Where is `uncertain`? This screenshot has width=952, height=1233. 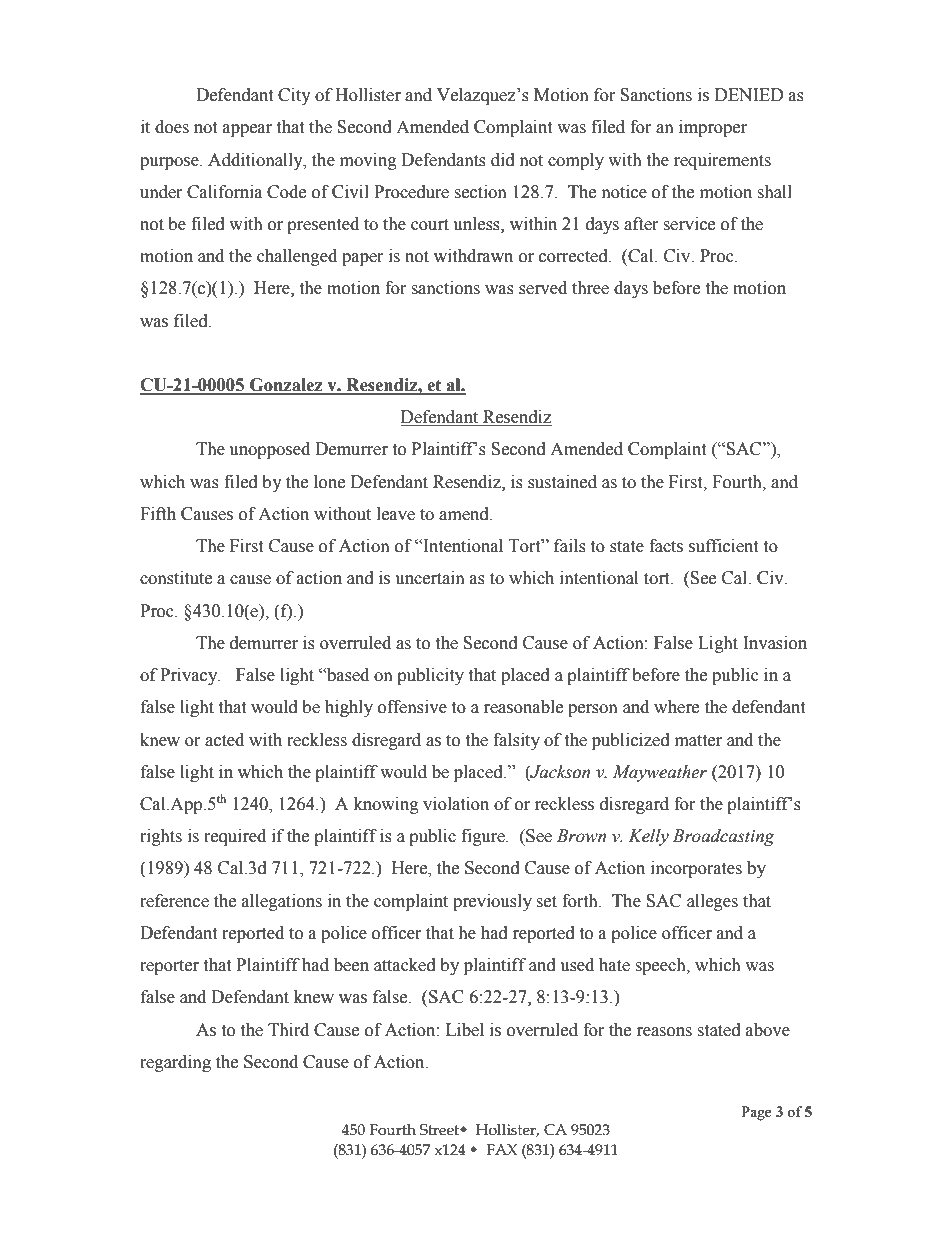 uncertain is located at coordinates (430, 578).
